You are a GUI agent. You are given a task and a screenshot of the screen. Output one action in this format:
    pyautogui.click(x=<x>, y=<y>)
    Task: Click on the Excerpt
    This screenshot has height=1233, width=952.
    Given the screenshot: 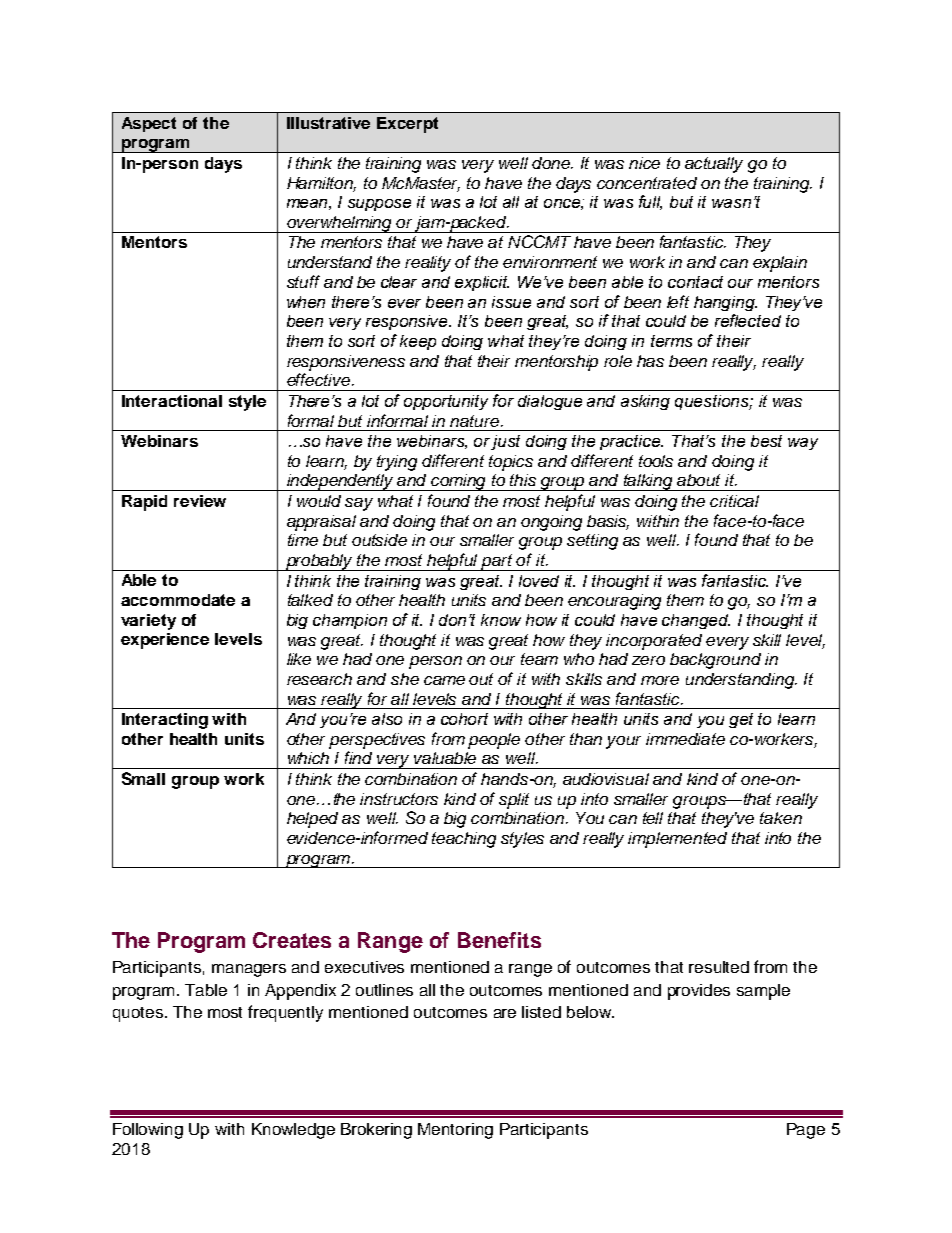 What is the action you would take?
    pyautogui.click(x=407, y=125)
